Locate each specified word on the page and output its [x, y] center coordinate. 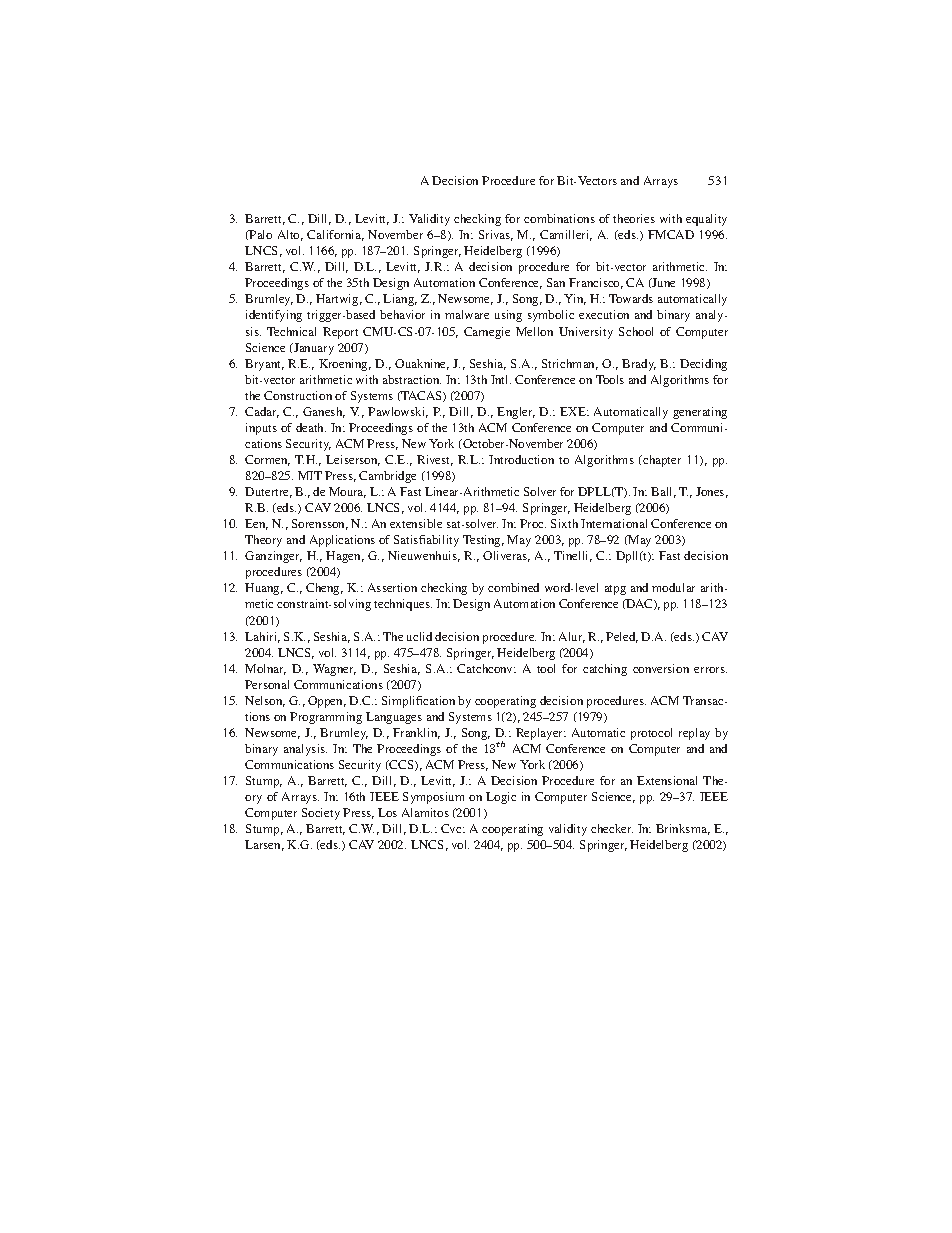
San [556, 282]
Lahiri [262, 637]
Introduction [521, 459]
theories [634, 218]
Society [321, 814]
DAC [639, 604]
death [311, 427]
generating [700, 413]
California [335, 235]
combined [513, 587]
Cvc [452, 828]
